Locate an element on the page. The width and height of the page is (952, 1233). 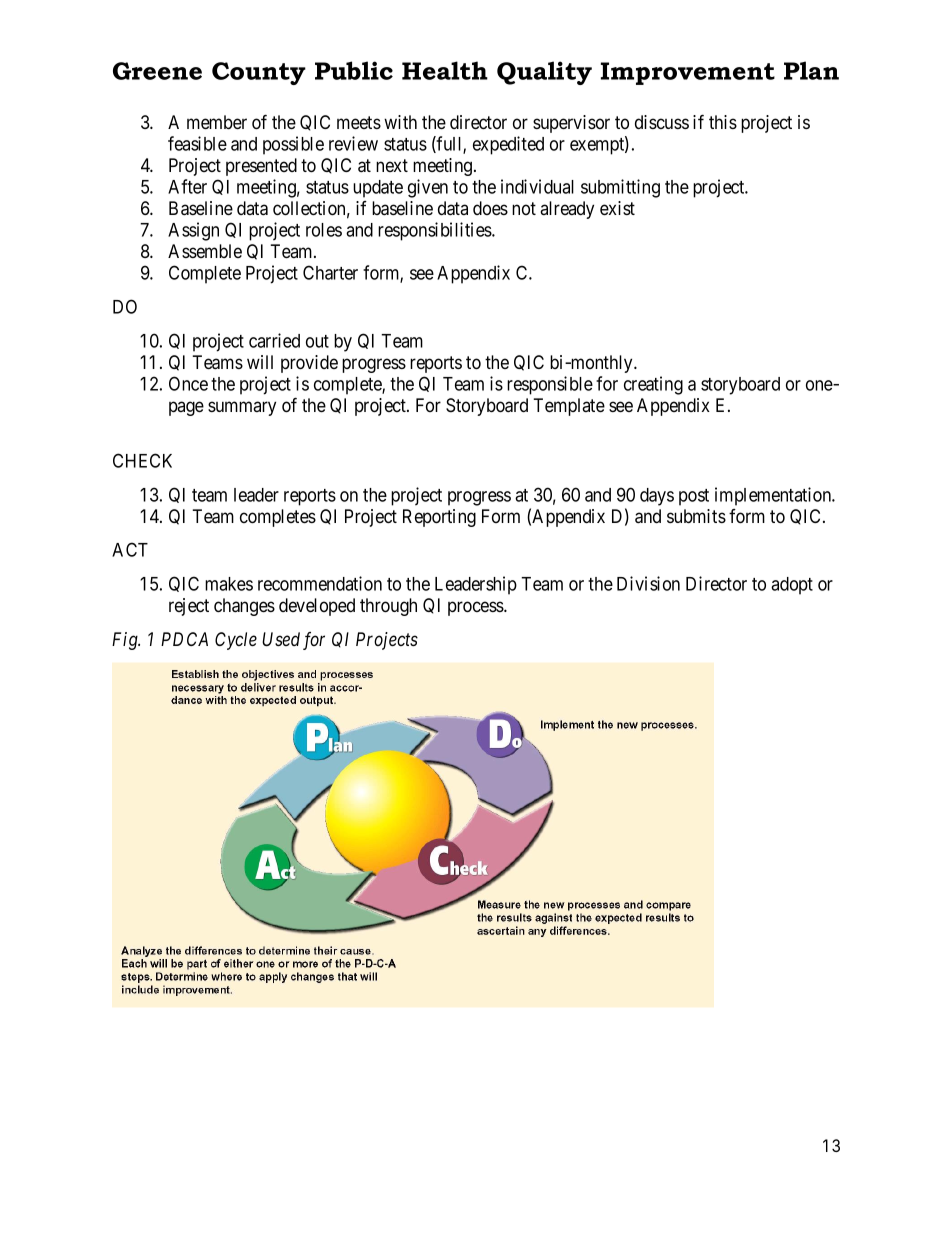
Health is located at coordinates (445, 70).
